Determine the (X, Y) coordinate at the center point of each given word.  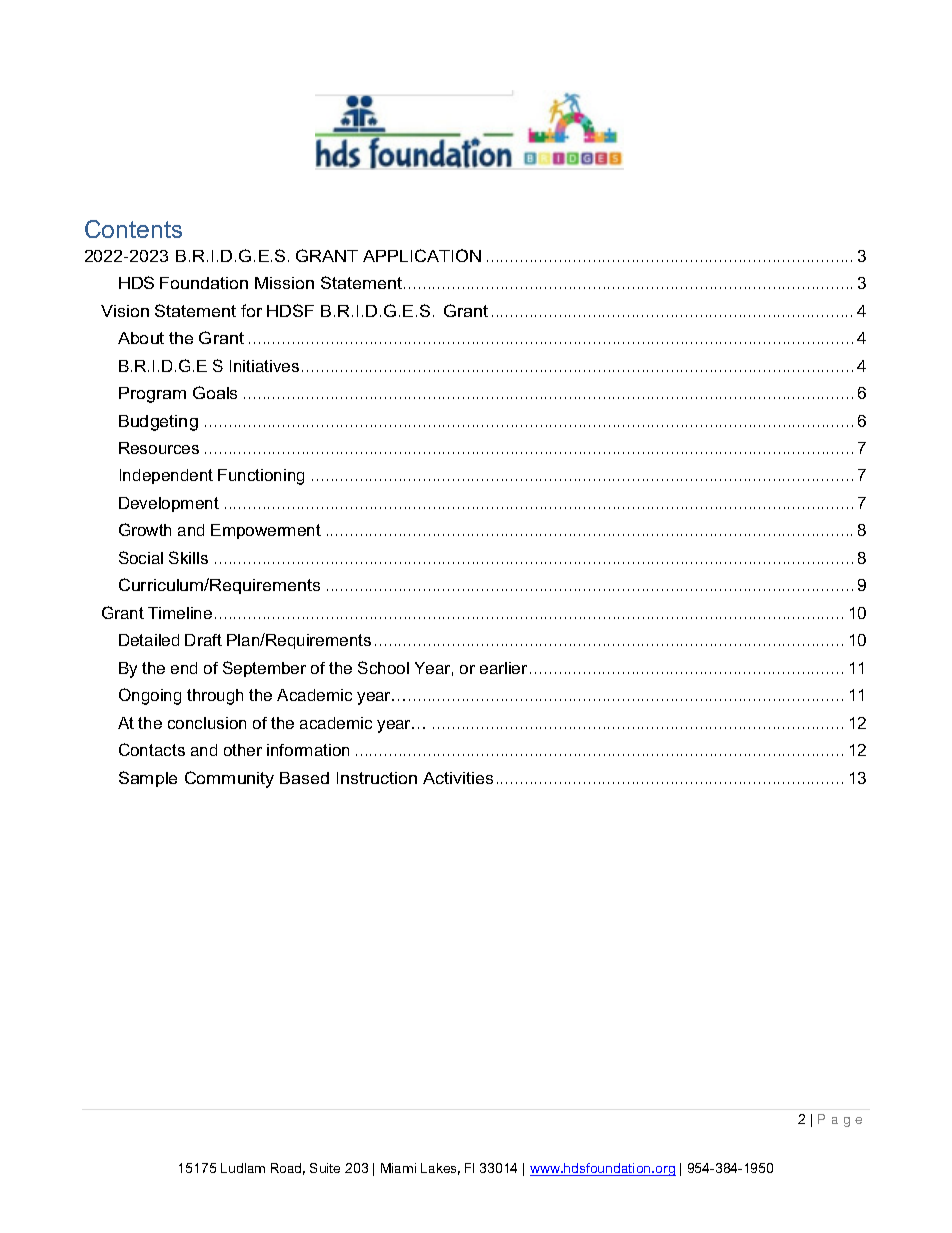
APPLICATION (422, 255)
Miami (398, 1168)
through (215, 697)
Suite (325, 1168)
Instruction (377, 778)
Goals (215, 392)
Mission (284, 283)
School (383, 667)
